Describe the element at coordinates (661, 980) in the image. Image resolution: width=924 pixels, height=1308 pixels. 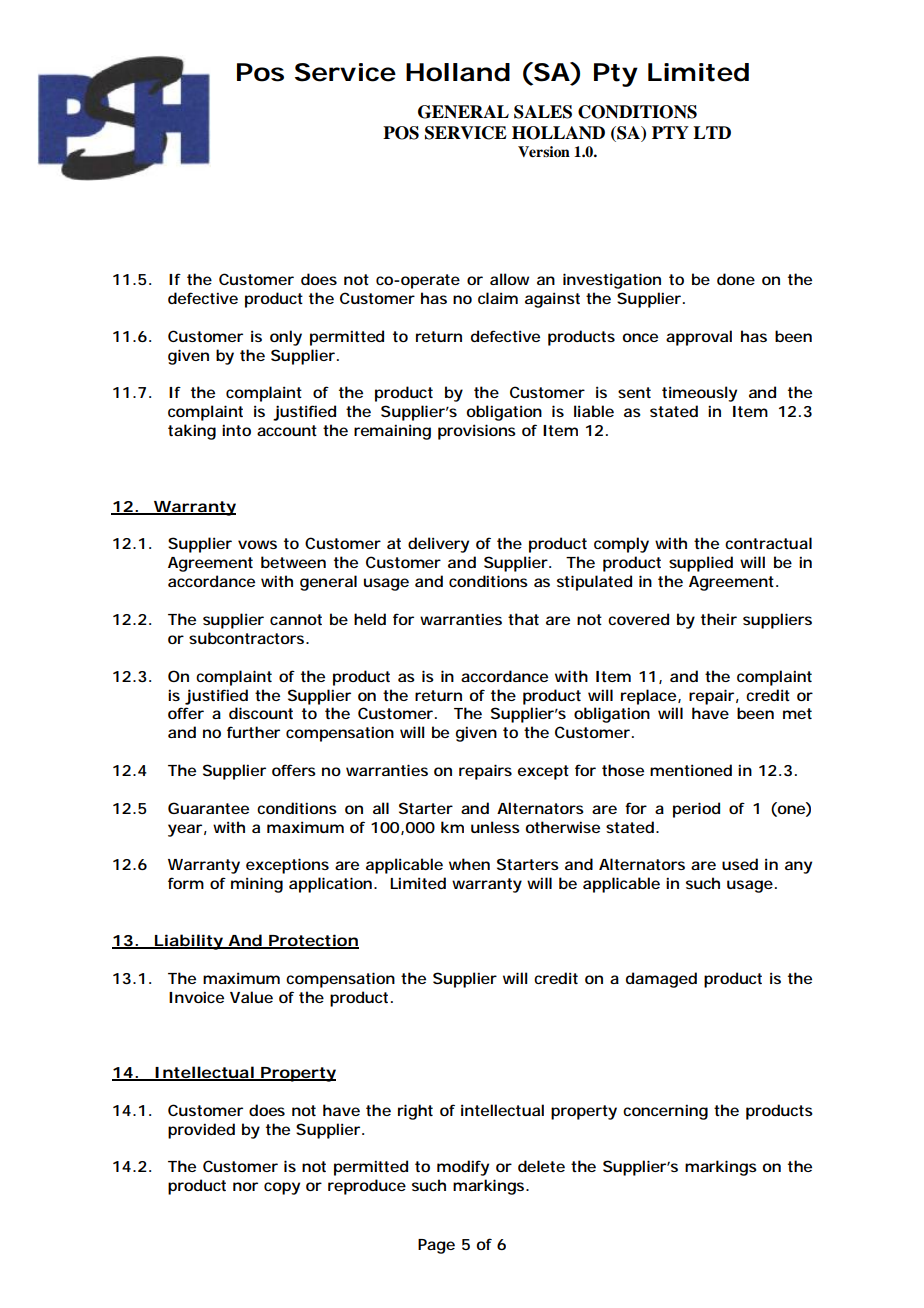
I see `damaged` at that location.
